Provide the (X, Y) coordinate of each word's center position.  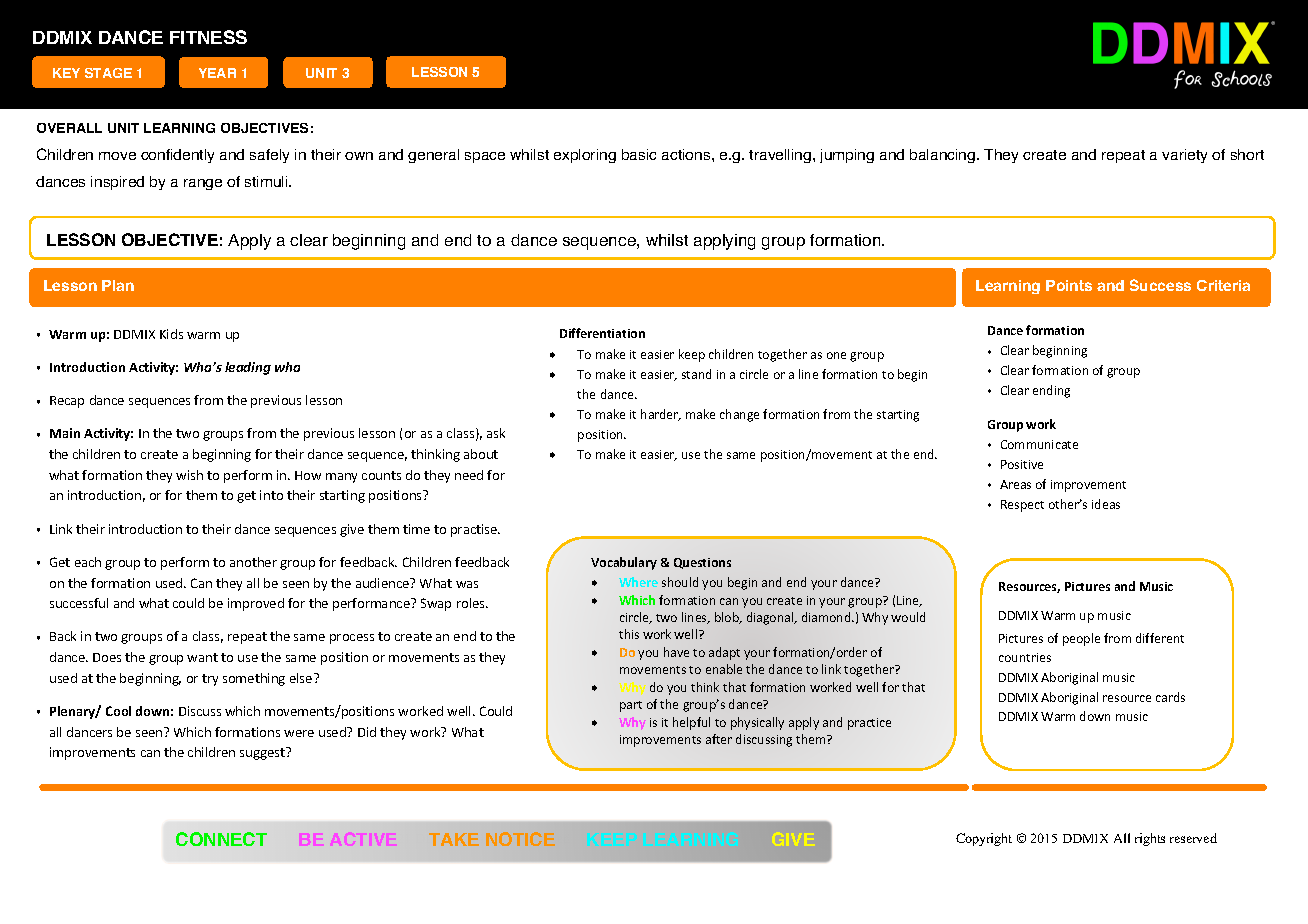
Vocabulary (624, 563)
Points (1069, 285)
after (719, 739)
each (88, 562)
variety (1184, 156)
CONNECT (221, 839)
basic (639, 154)
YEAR (217, 73)
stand (696, 374)
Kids (171, 334)
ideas (1106, 504)
